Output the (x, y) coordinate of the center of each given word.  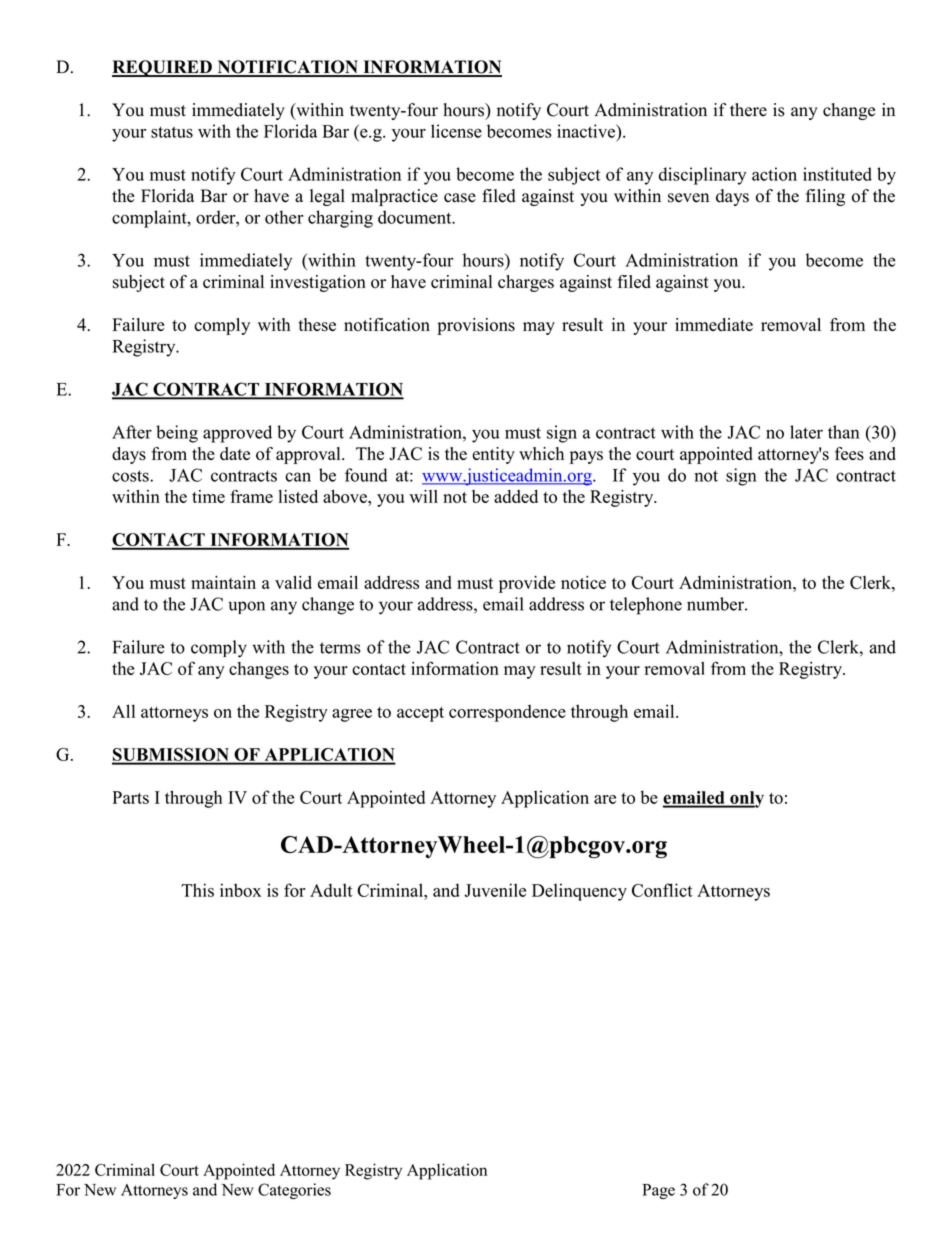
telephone (646, 606)
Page (658, 1191)
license (456, 131)
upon (247, 607)
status (172, 132)
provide (527, 584)
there (748, 110)
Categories (294, 1191)
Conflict (662, 890)
